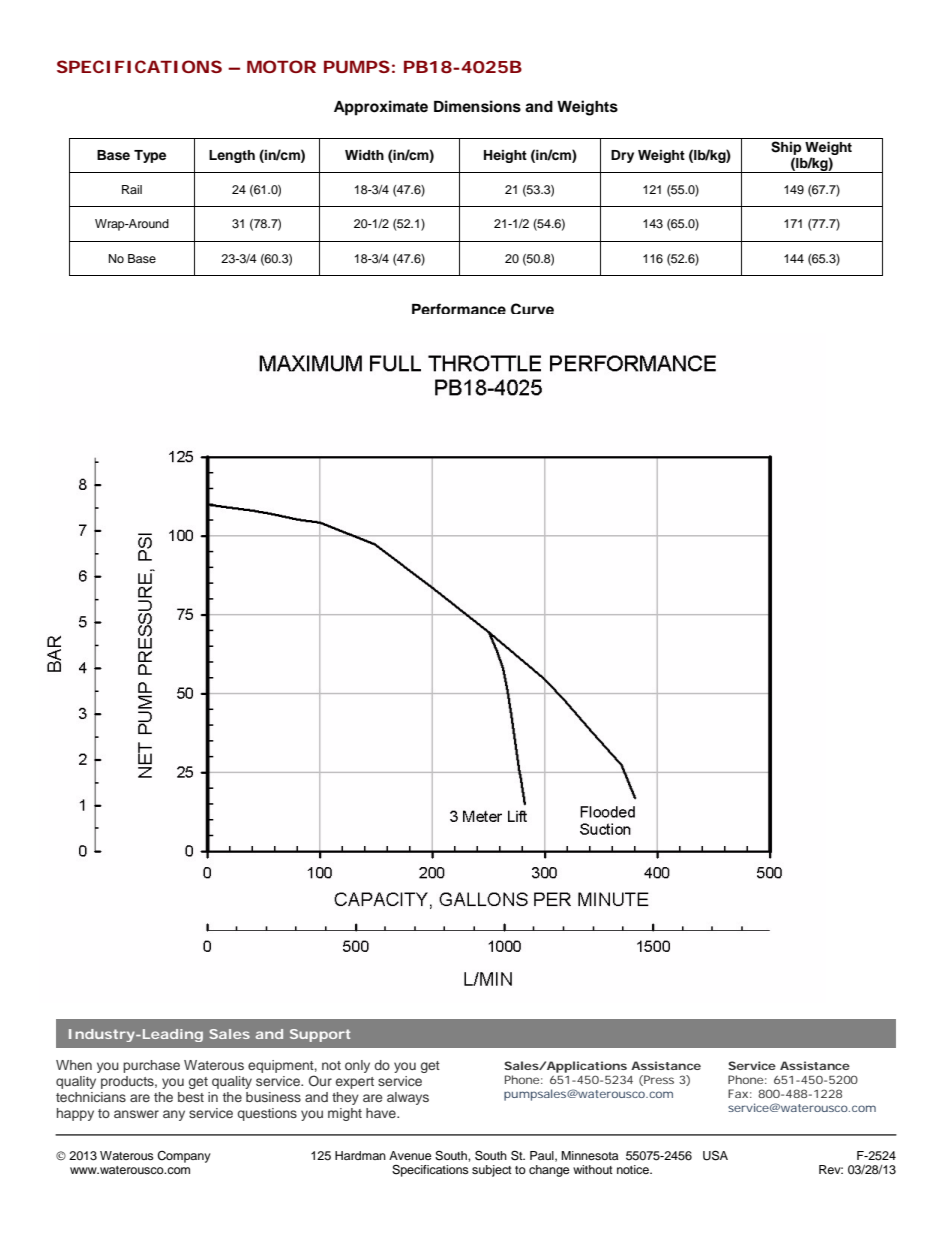 The height and width of the image is (1233, 952). Describe the element at coordinates (381, 108) in the image. I see `Approximate` at that location.
